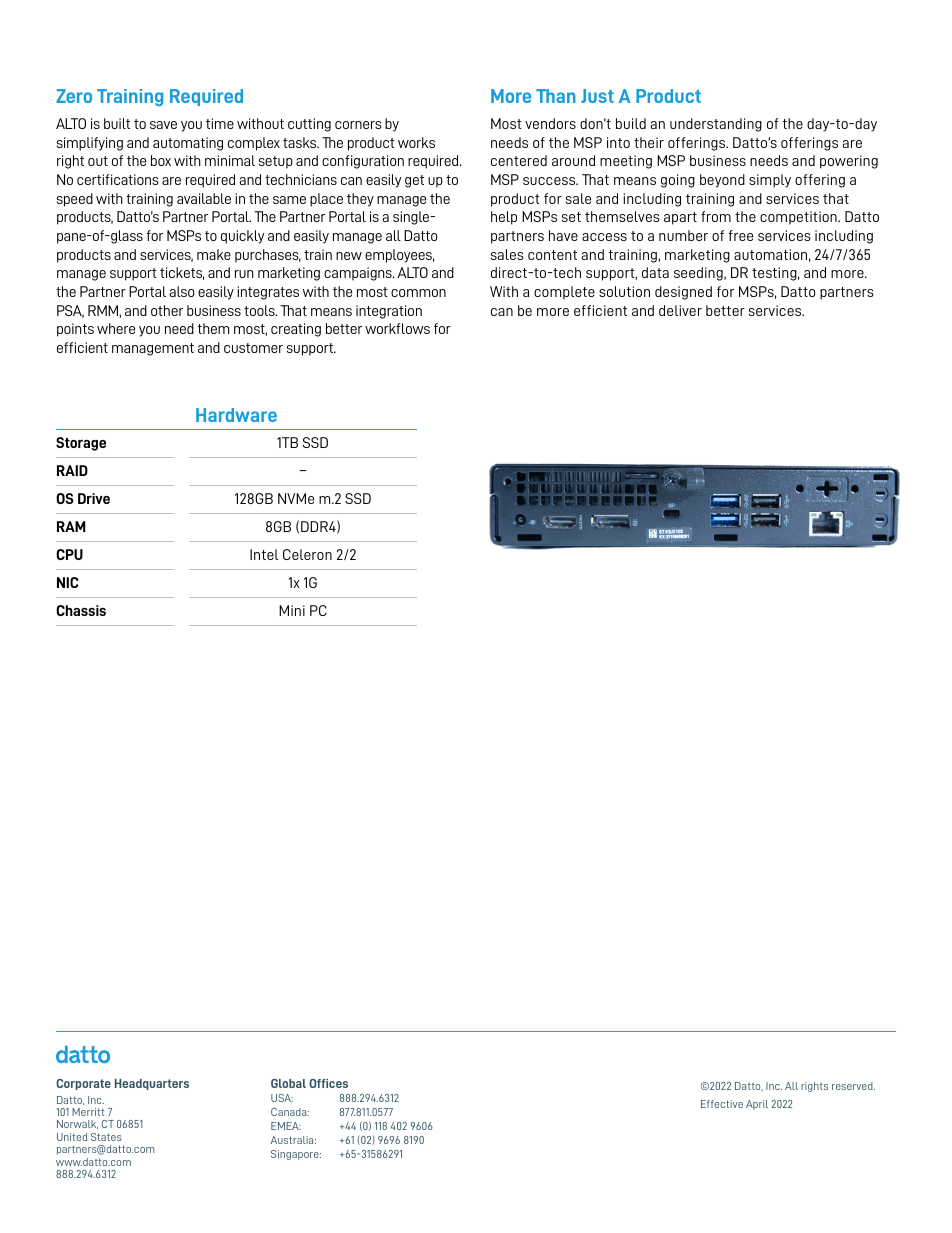 The height and width of the image is (1233, 952). I want to click on Celeron, so click(307, 554).
